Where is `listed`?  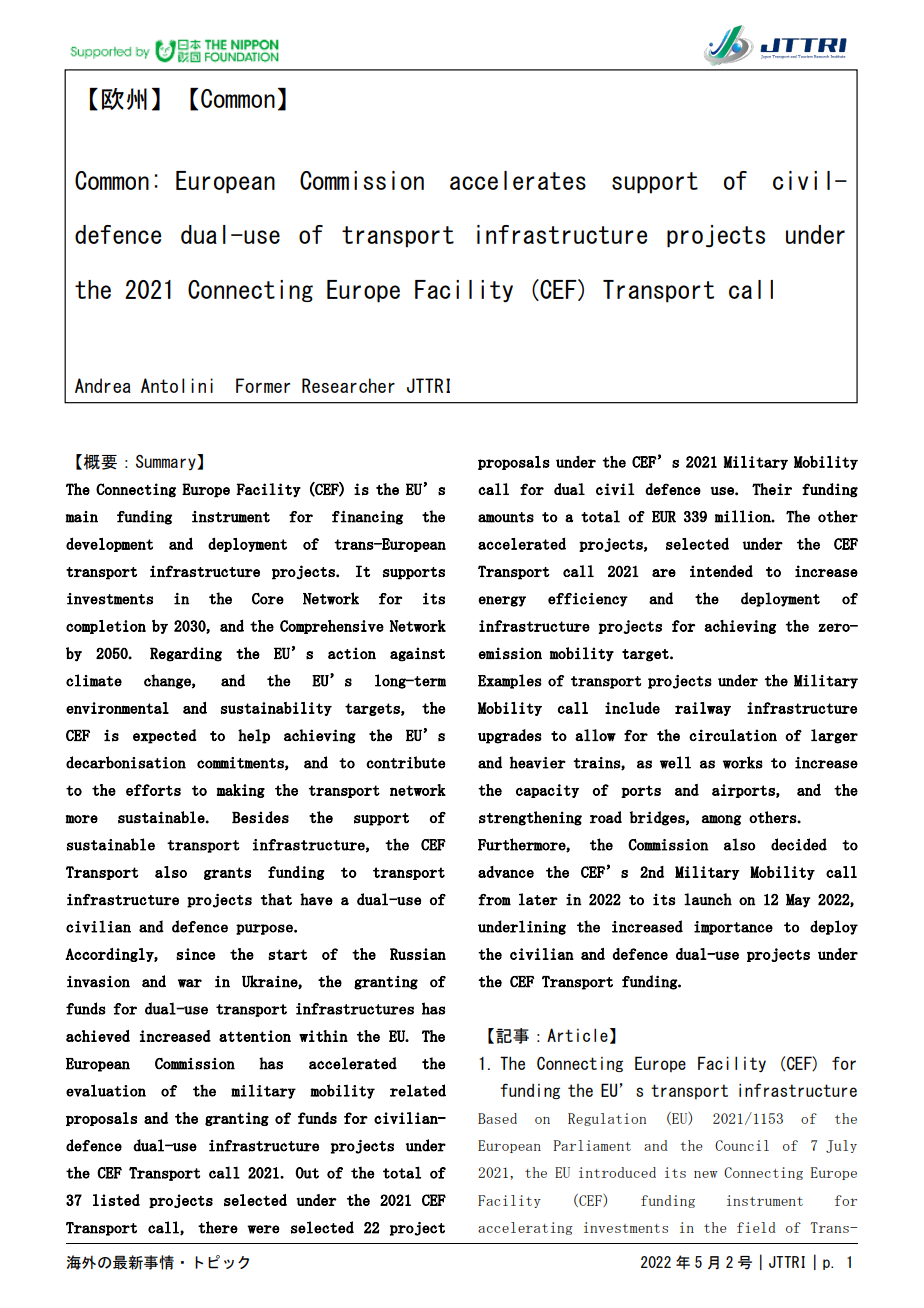
listed is located at coordinates (116, 1200).
